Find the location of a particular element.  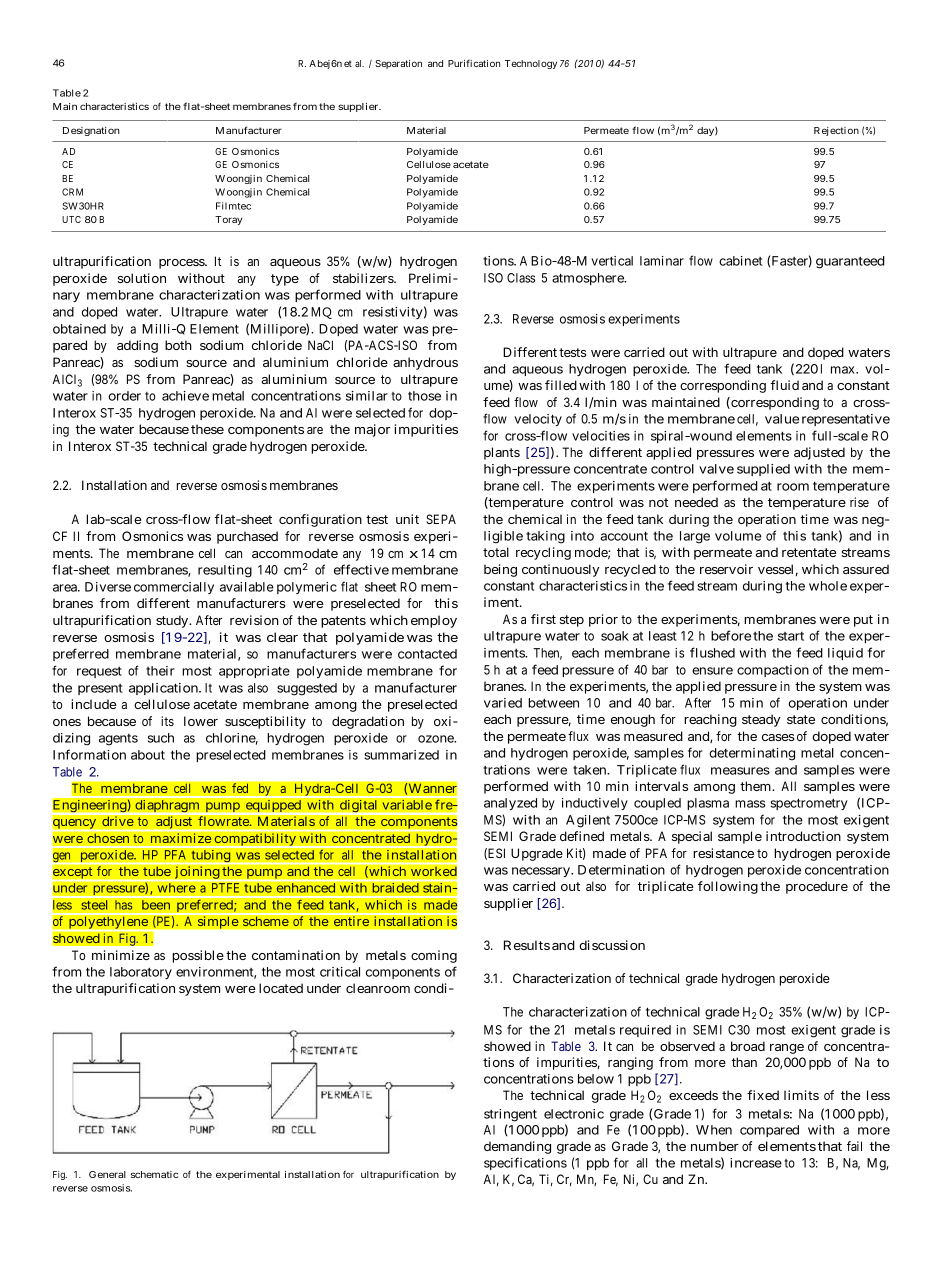

demanding is located at coordinates (517, 1147).
